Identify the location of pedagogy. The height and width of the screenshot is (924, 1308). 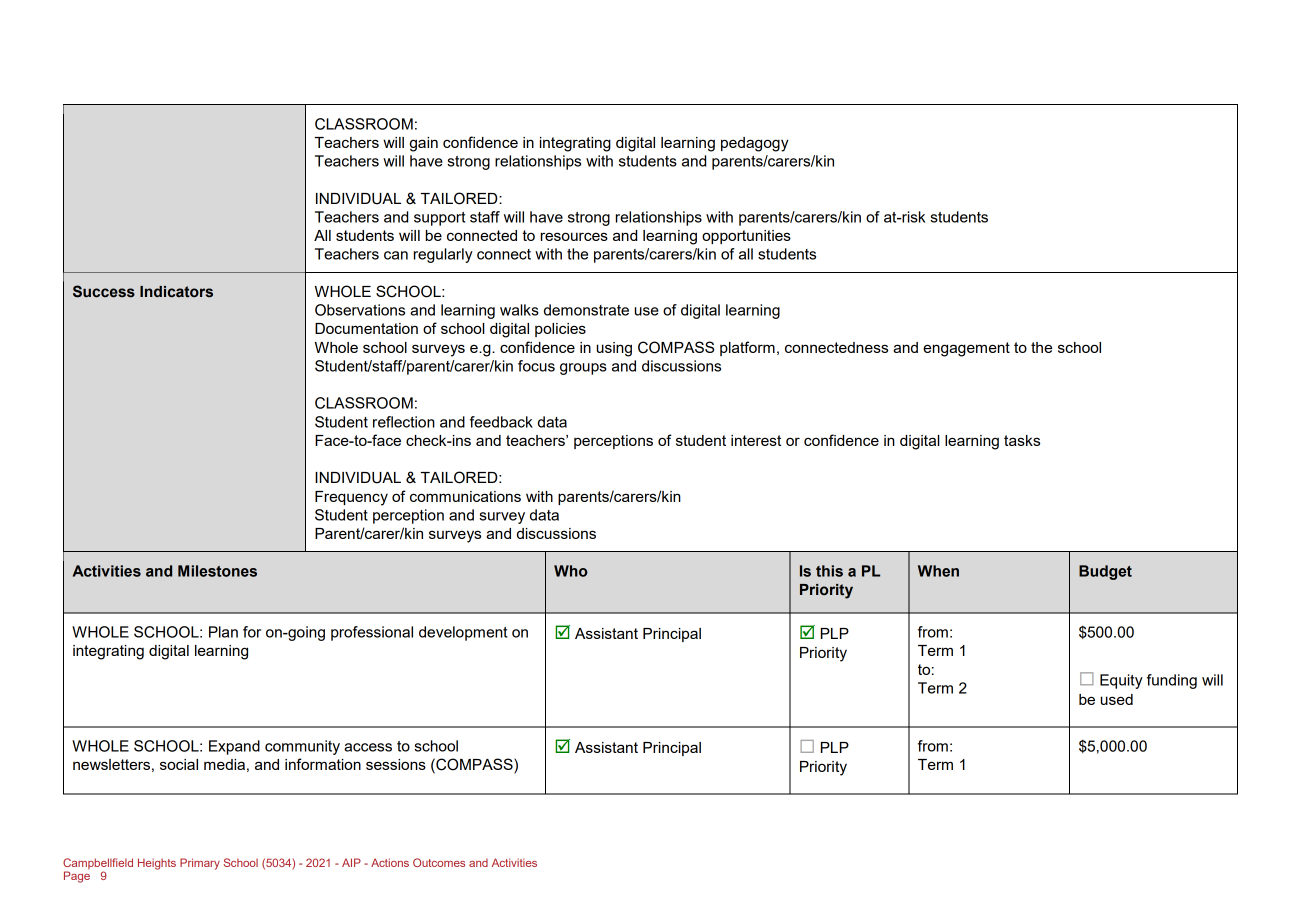
(755, 144).
